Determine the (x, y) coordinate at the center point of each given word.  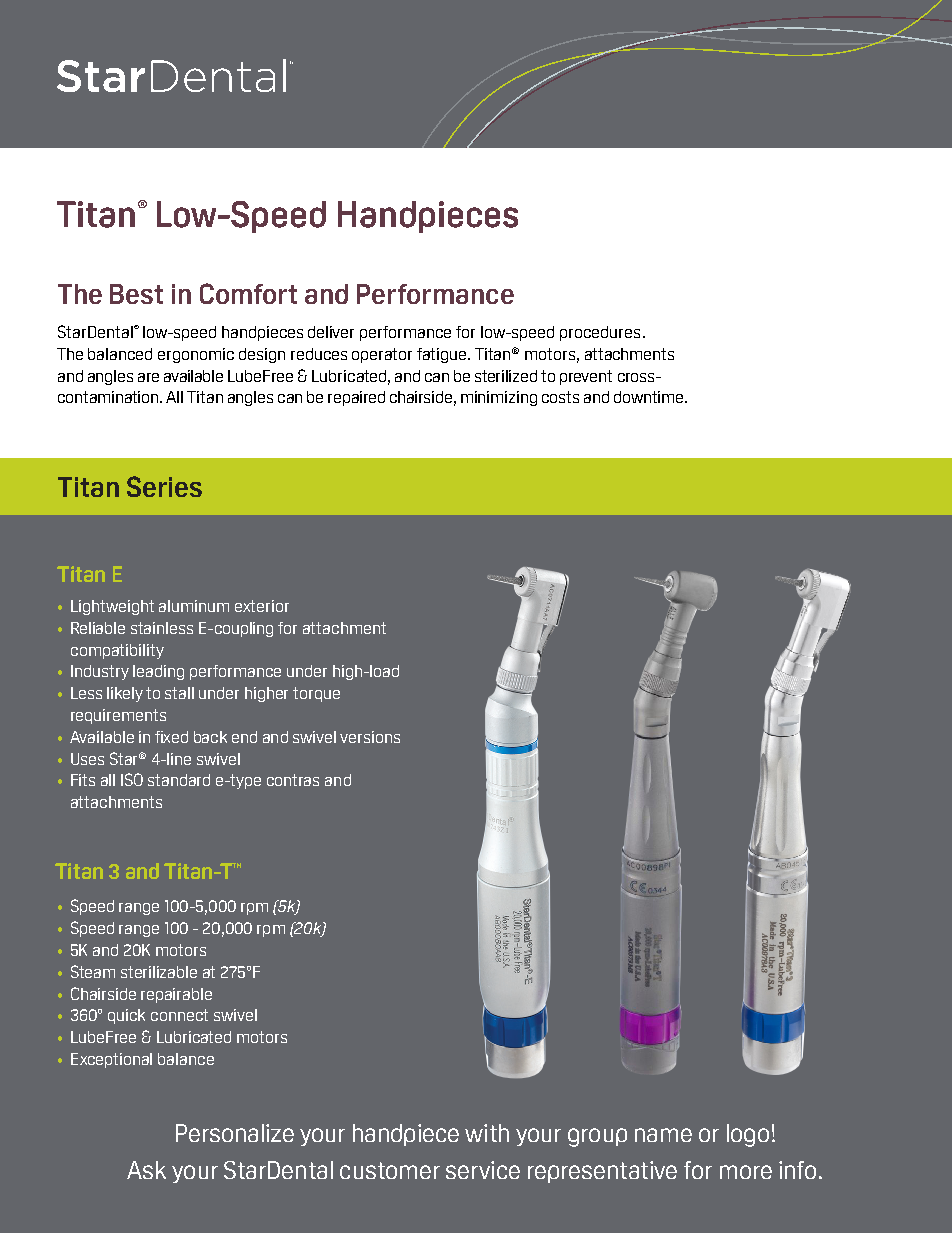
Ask (146, 1170)
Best (136, 294)
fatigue (443, 355)
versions (370, 737)
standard (179, 780)
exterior (262, 606)
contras (293, 780)
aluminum (194, 606)
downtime (650, 397)
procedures (600, 333)
